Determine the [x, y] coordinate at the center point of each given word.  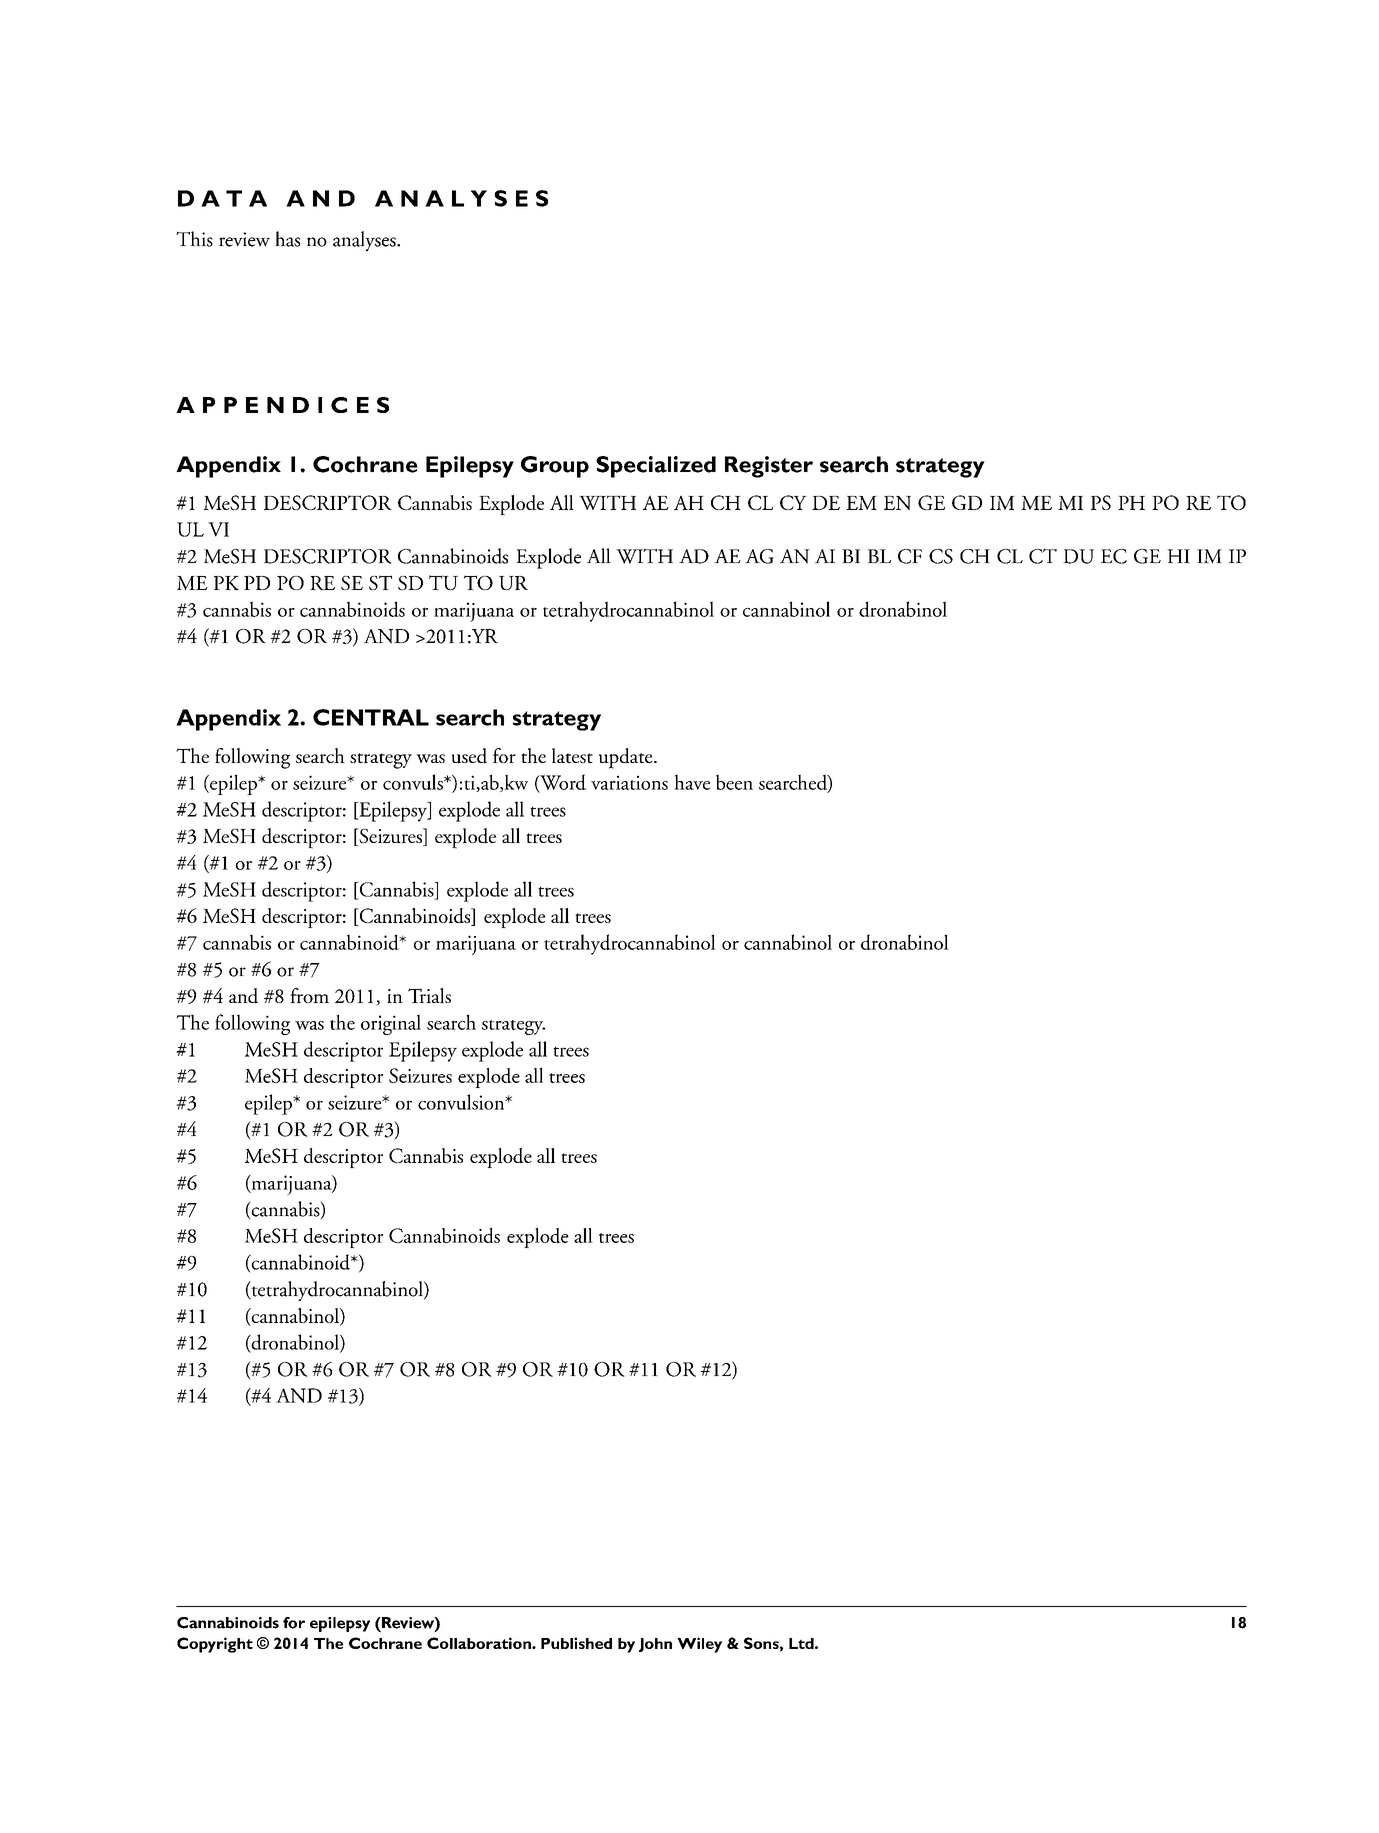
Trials [429, 995]
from [309, 995]
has [287, 239]
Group [555, 467]
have [692, 782]
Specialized [656, 467]
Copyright [215, 1645]
